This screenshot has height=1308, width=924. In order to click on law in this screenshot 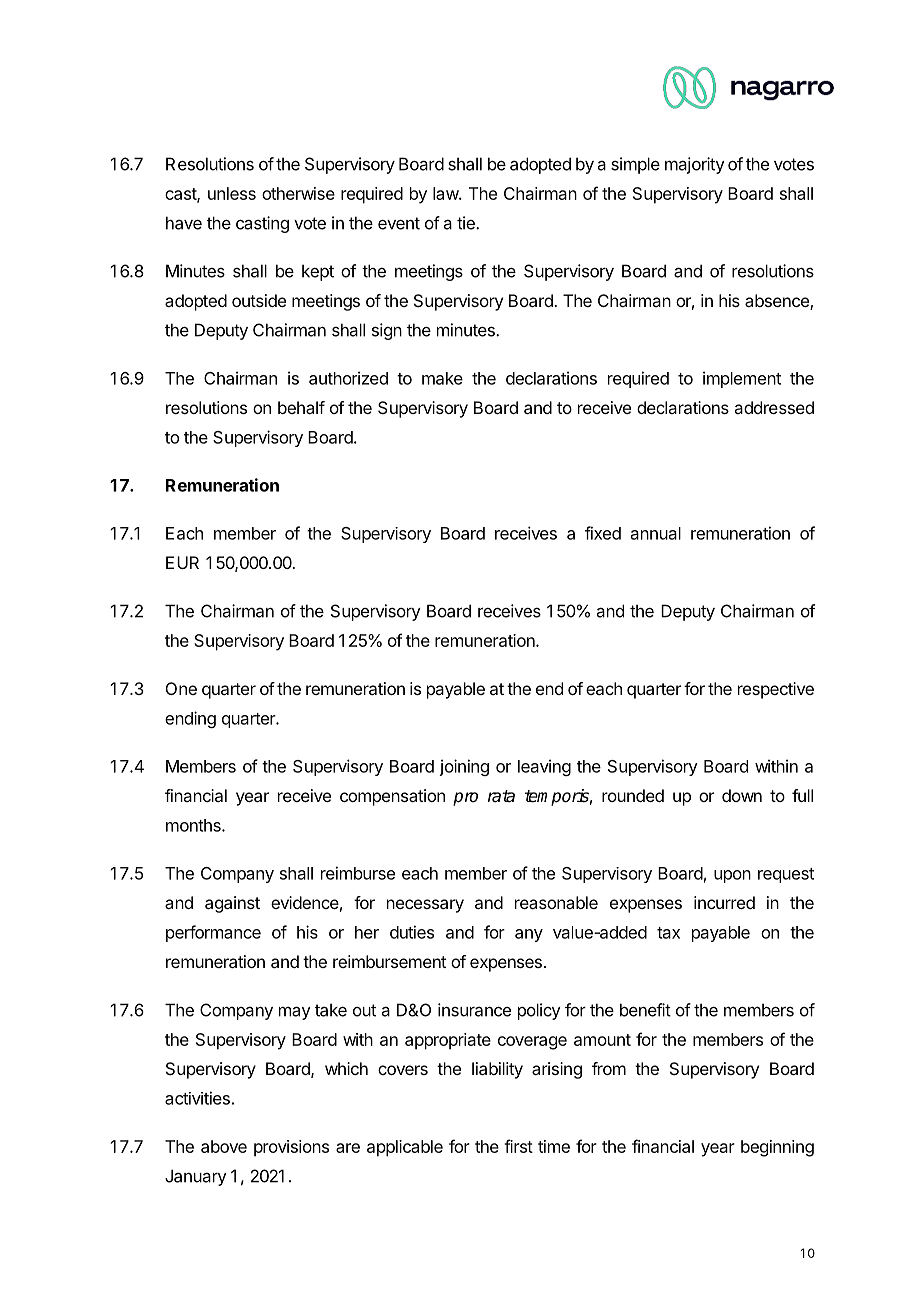, I will do `click(446, 193)`.
